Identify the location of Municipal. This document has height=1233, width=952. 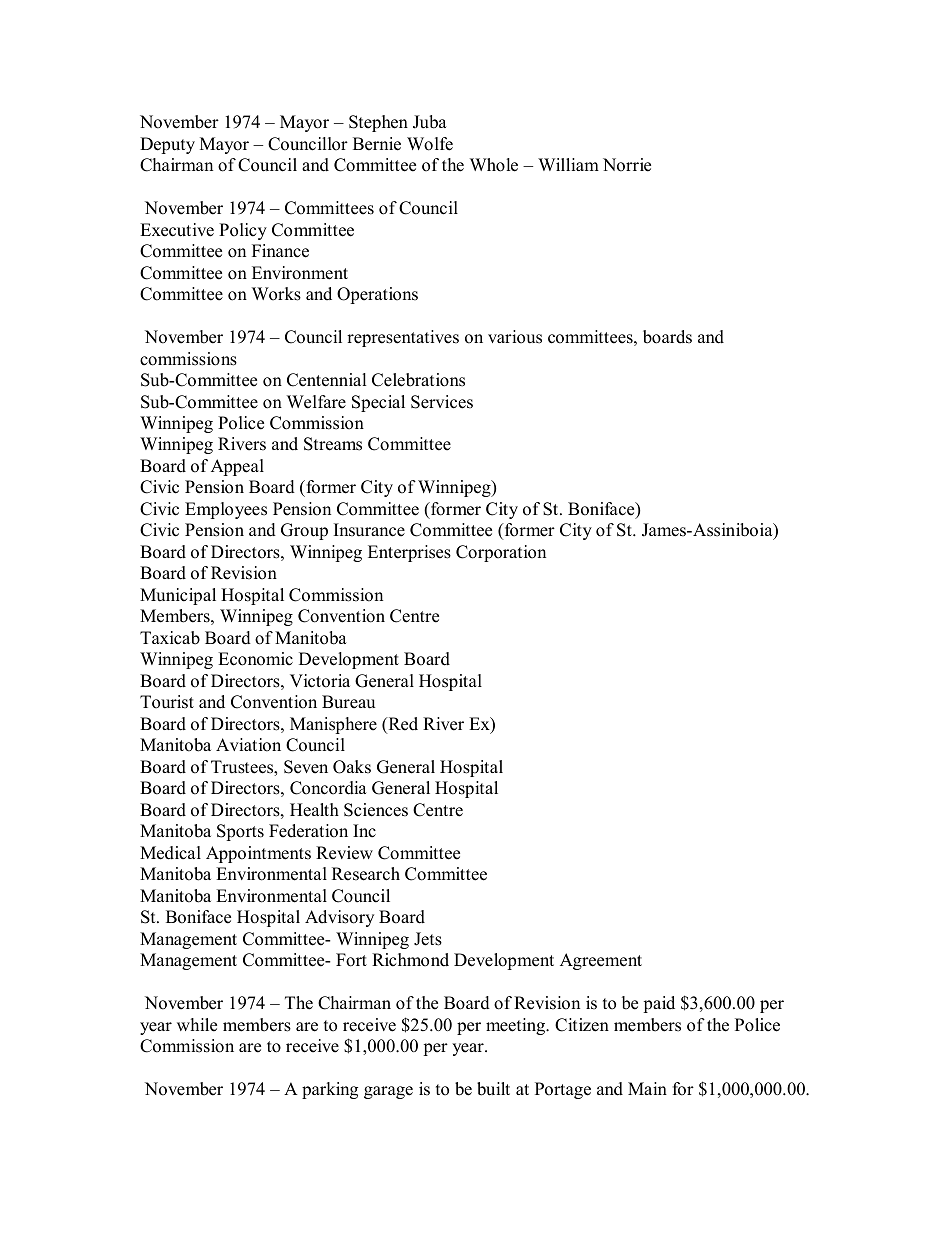
(178, 596).
